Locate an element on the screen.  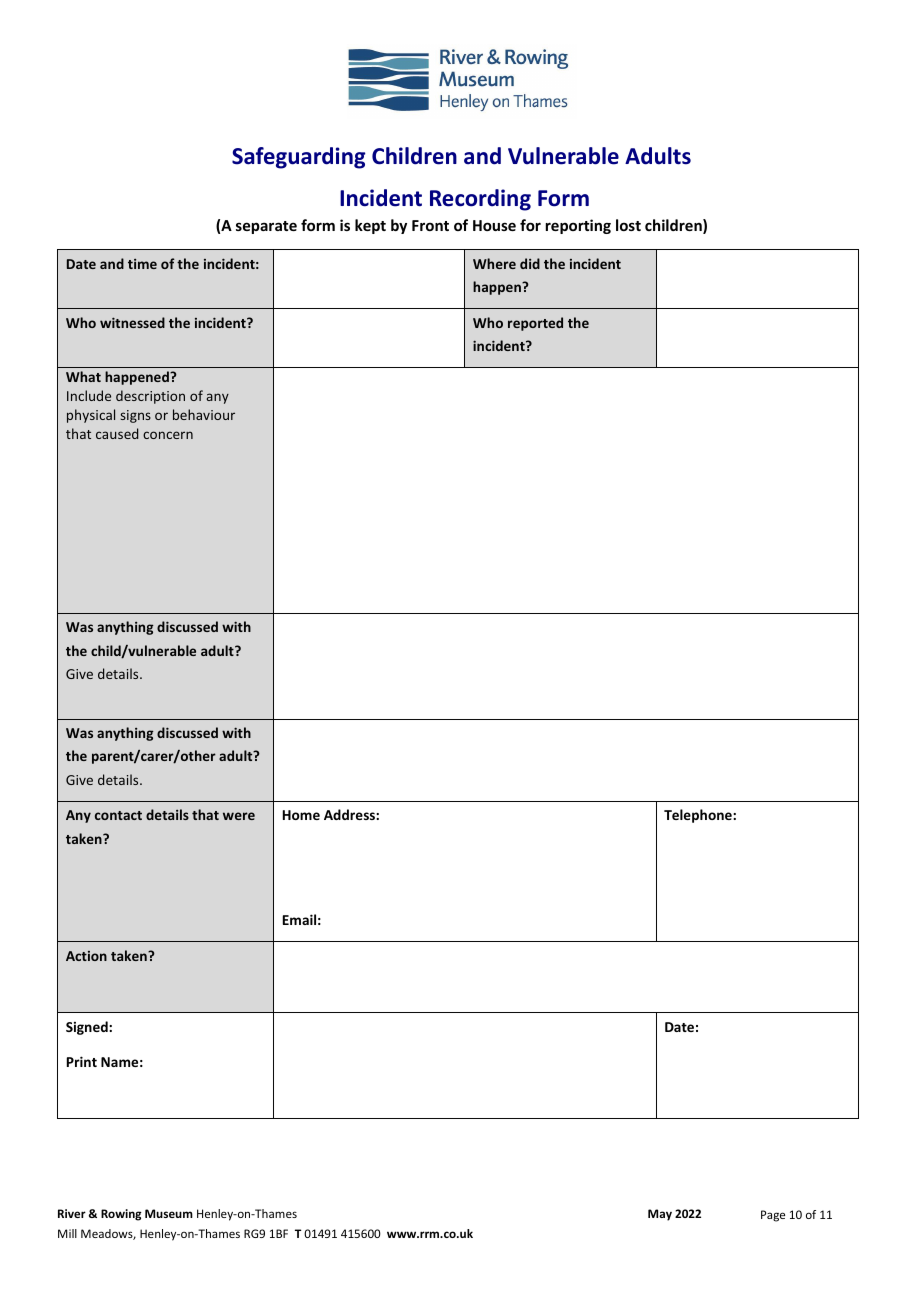
May is located at coordinates (660, 1215).
